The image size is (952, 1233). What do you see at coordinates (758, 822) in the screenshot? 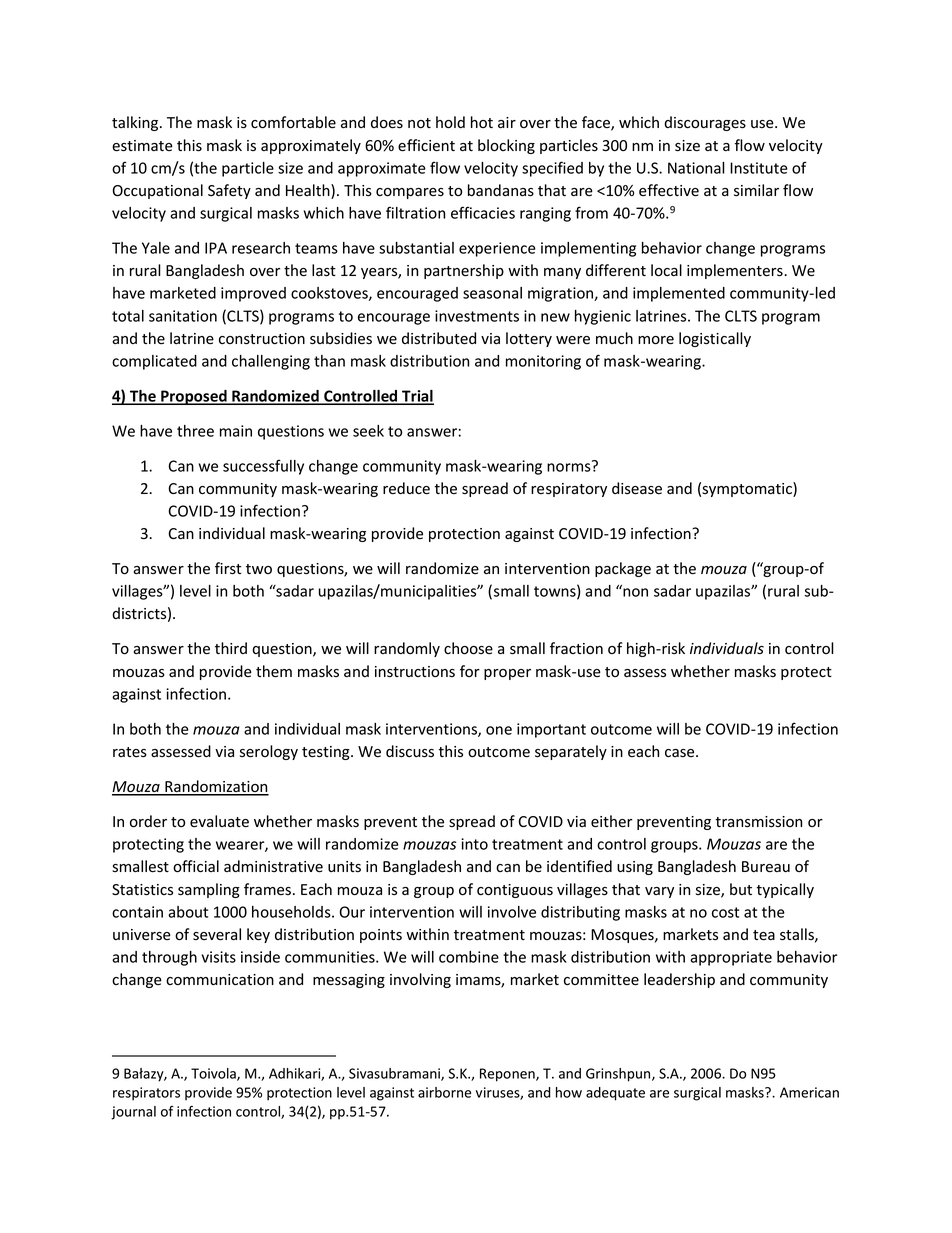
I see `transmission` at bounding box center [758, 822].
